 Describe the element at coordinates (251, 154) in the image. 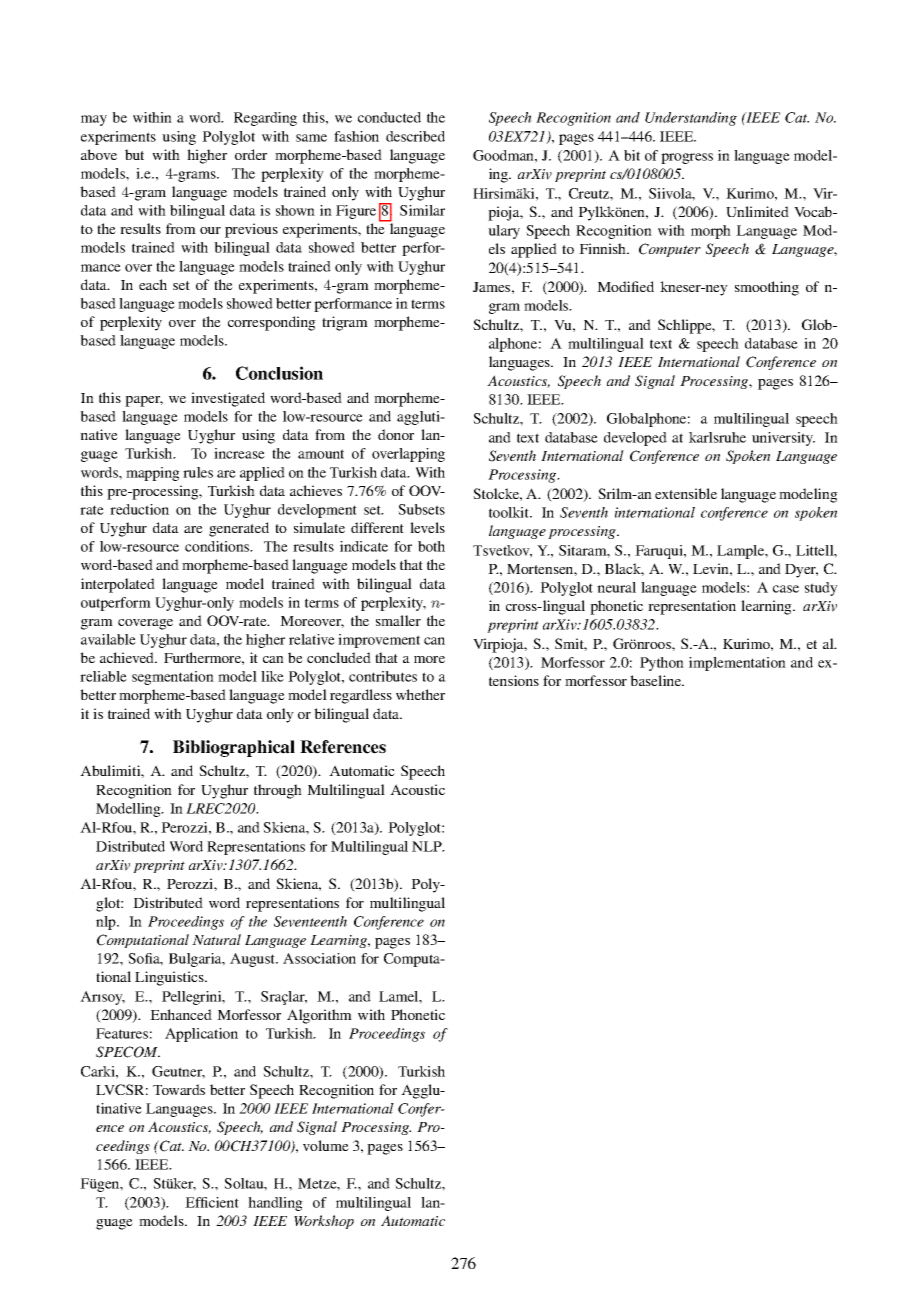

I see `order` at that location.
